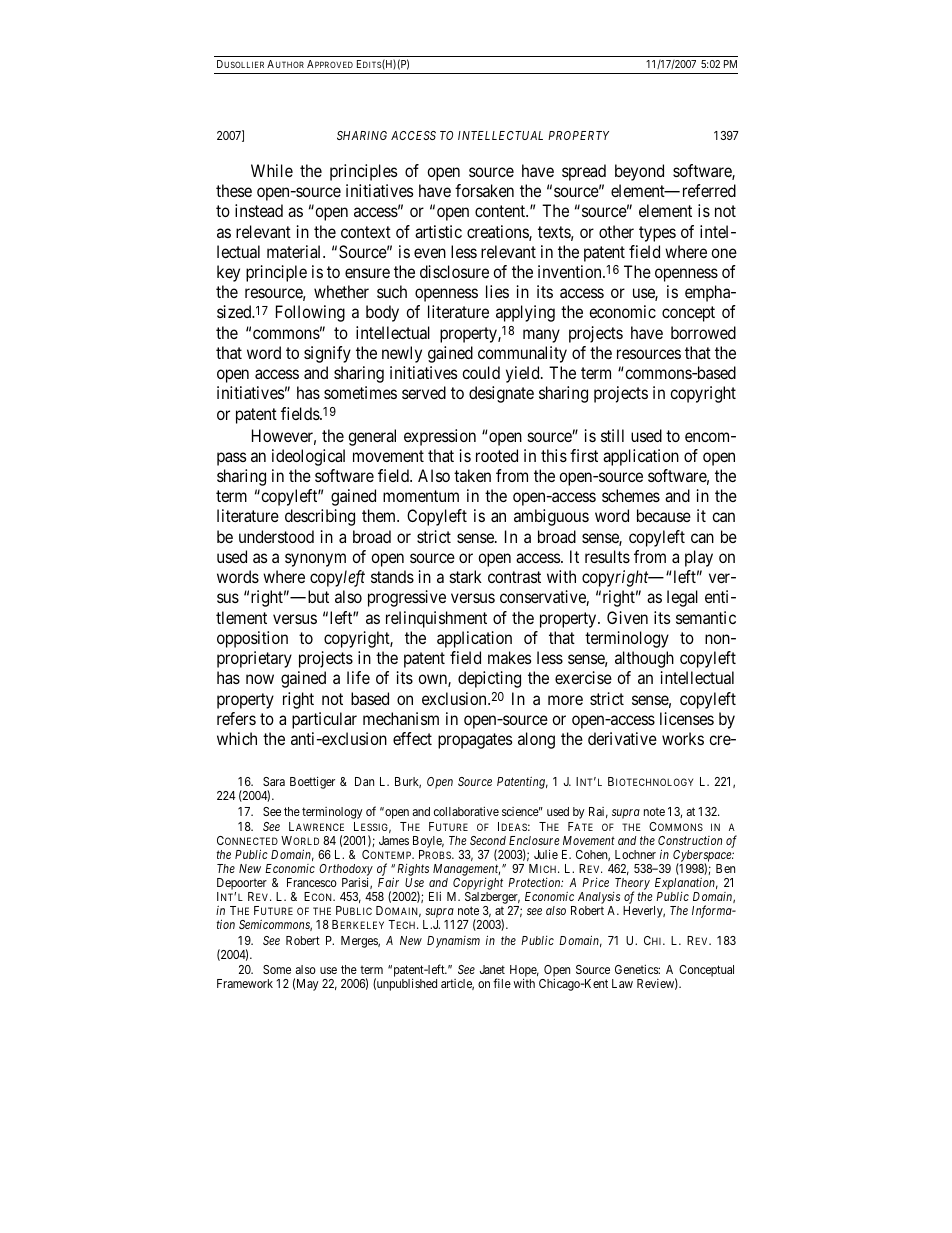 This screenshot has height=1233, width=952. What do you see at coordinates (466, 576) in the screenshot?
I see `stark` at bounding box center [466, 576].
